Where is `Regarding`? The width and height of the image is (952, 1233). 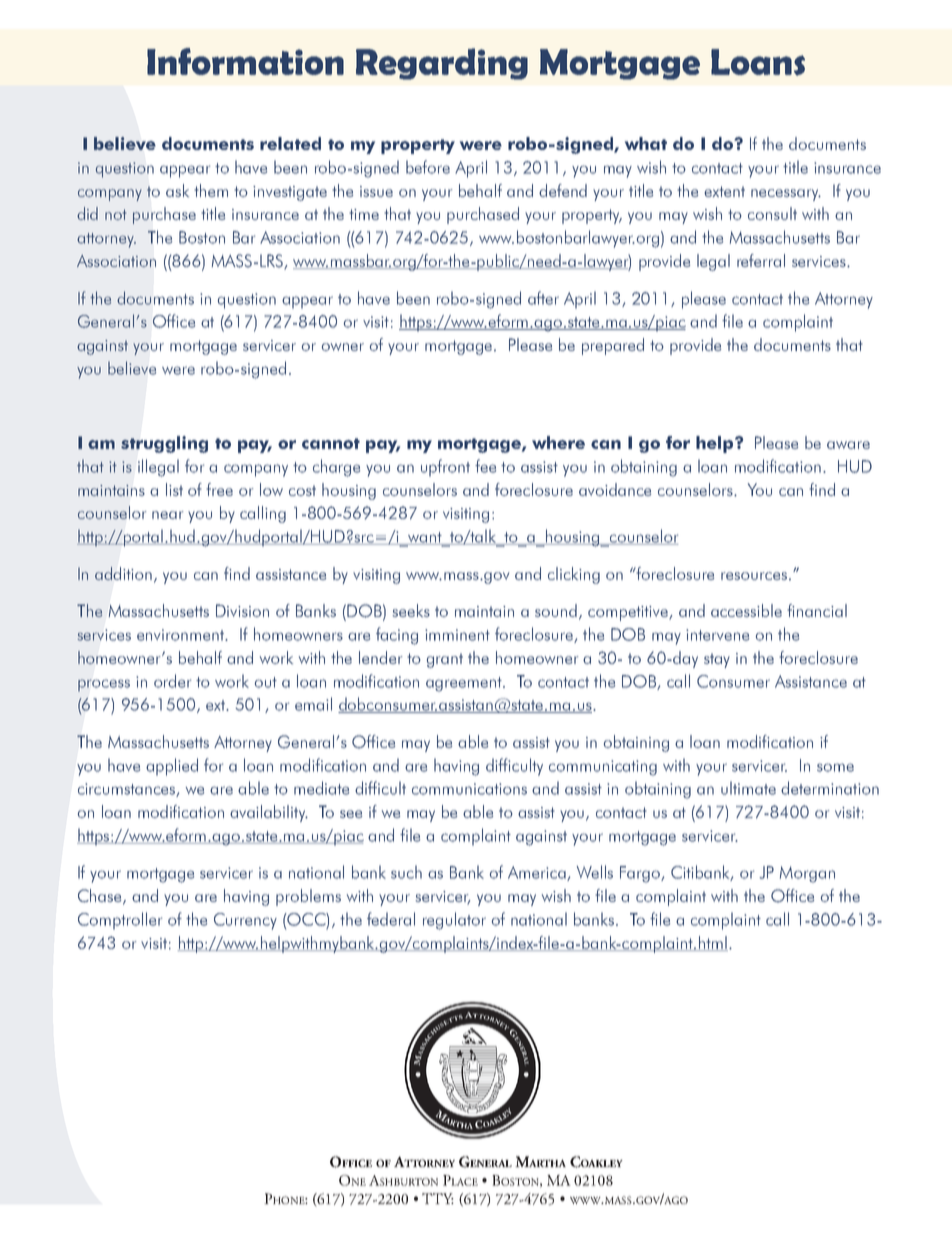
Regarding is located at coordinates (442, 64).
